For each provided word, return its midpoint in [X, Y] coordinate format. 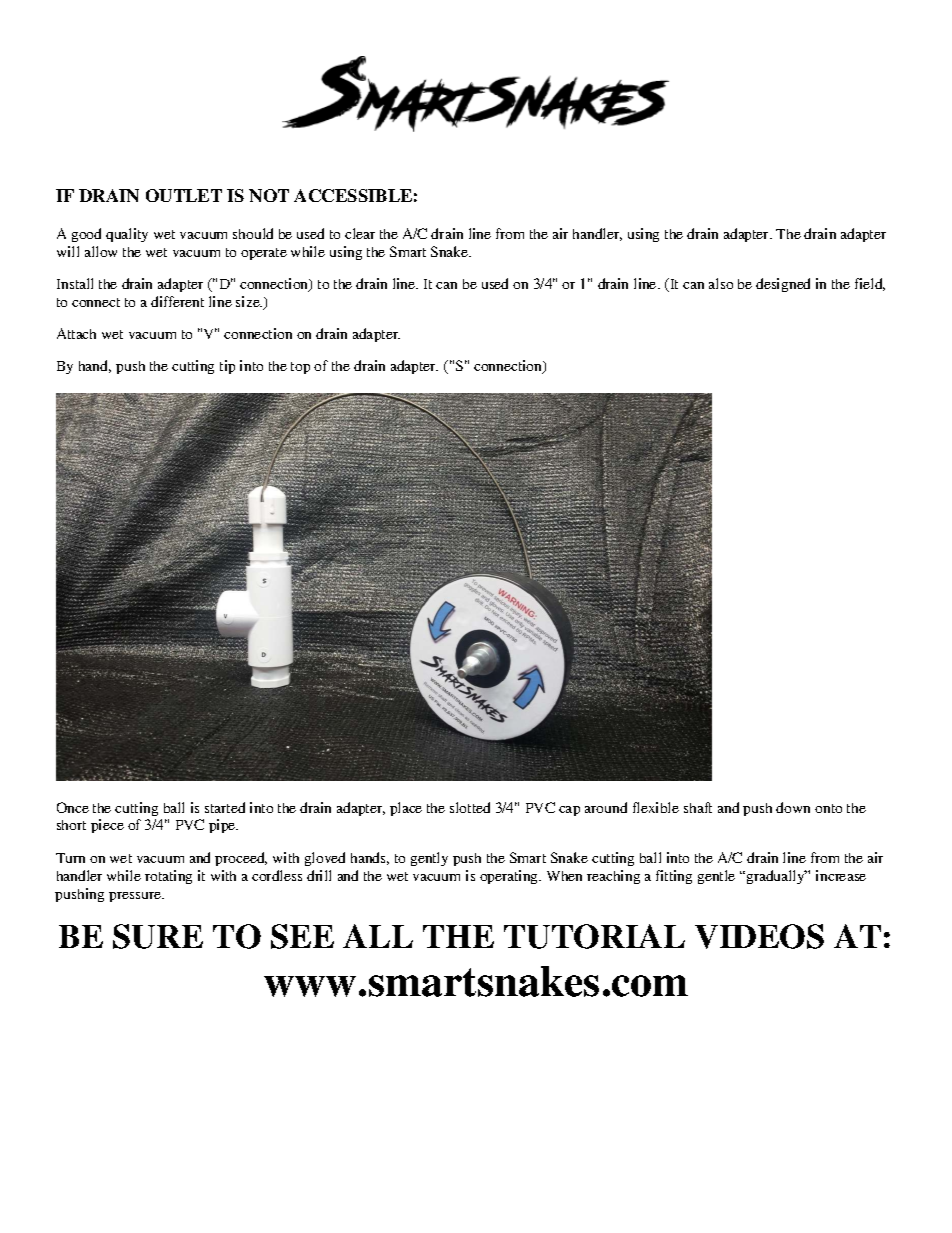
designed [783, 285]
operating [510, 877]
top [300, 368]
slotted [470, 807]
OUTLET [184, 195]
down [793, 807]
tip [227, 367]
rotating [168, 877]
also [721, 283]
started [225, 807]
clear [360, 233]
